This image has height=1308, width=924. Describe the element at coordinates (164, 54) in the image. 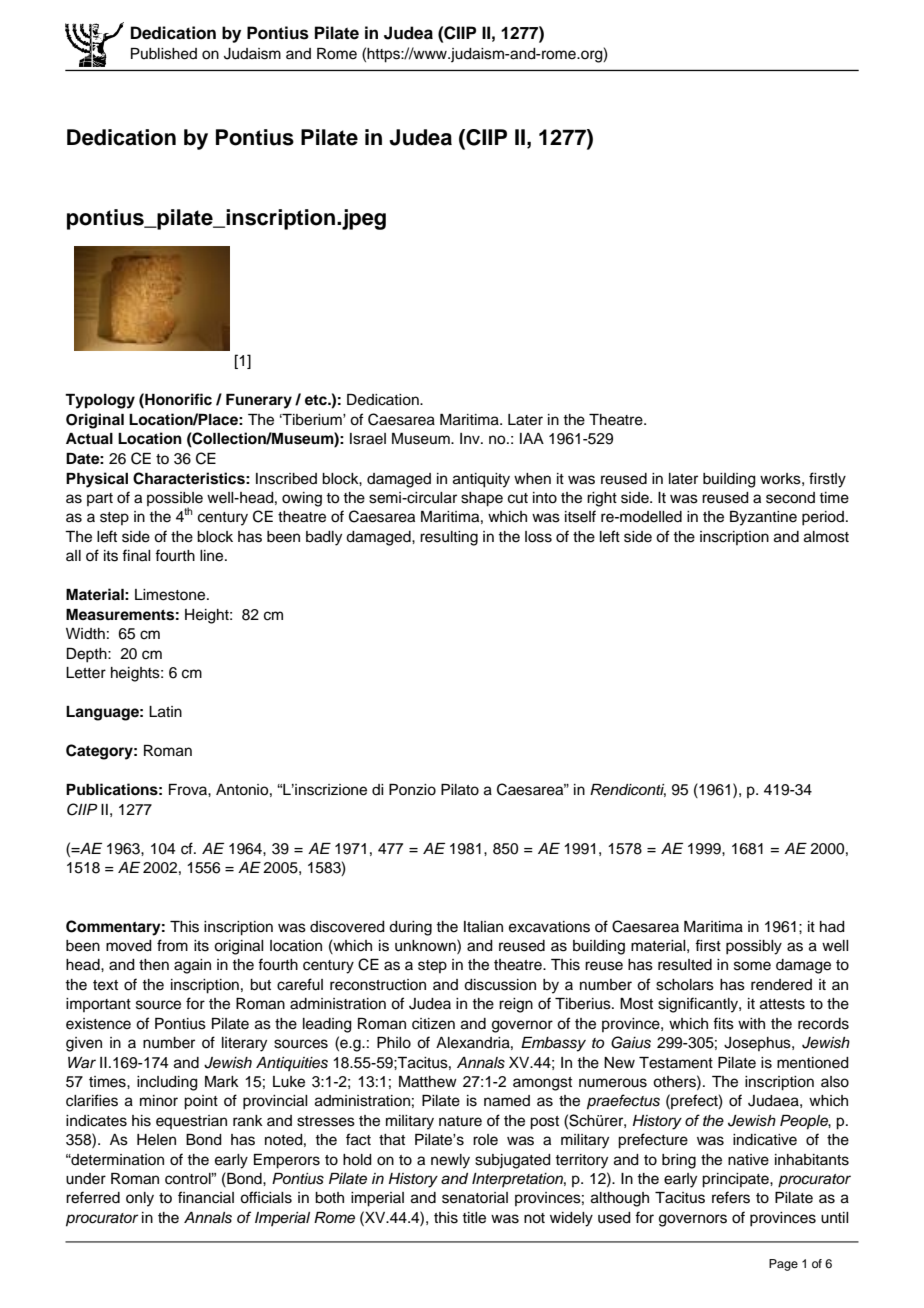

I see `Published` at that location.
